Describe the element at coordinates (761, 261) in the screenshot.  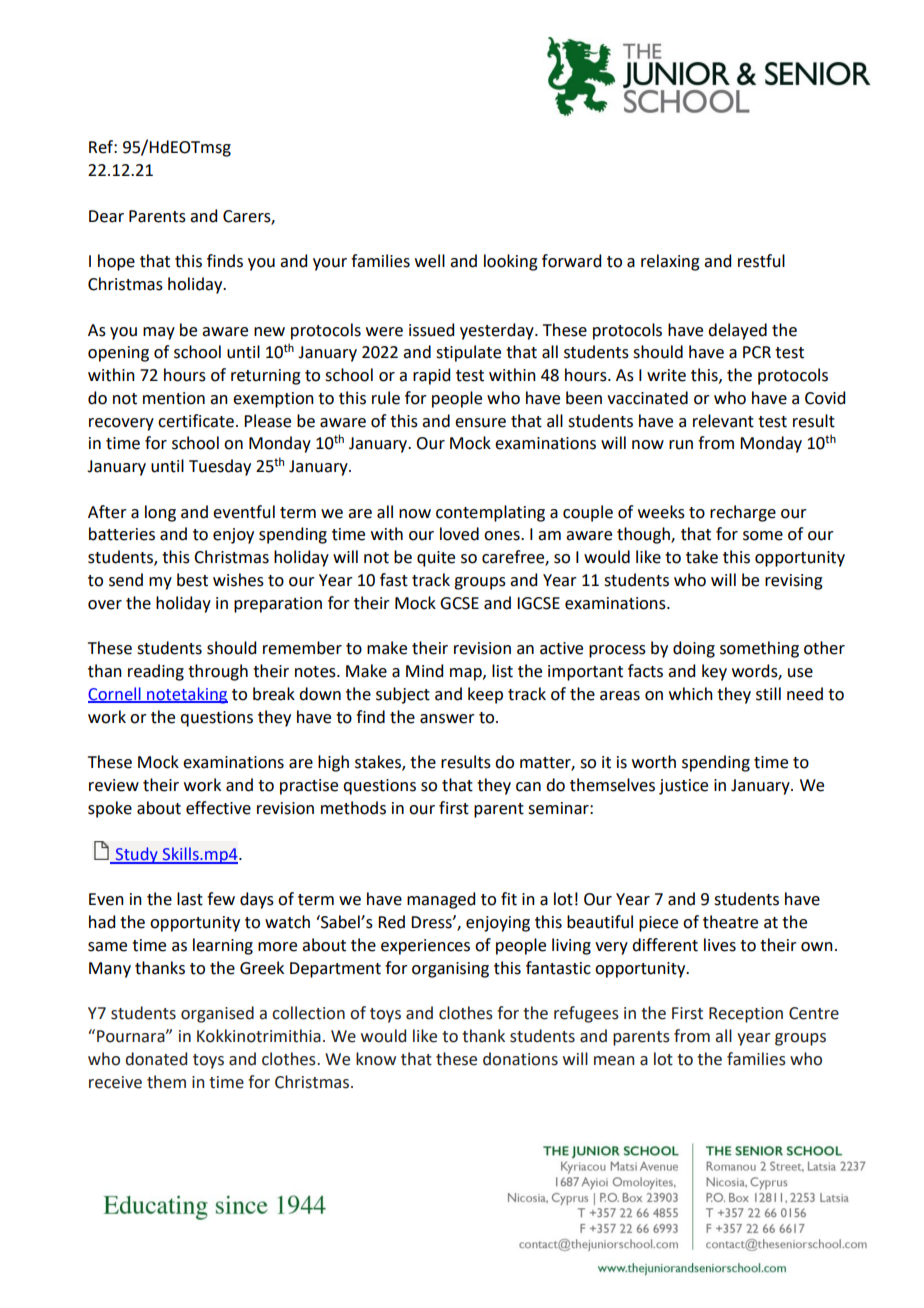
I see `restful` at that location.
